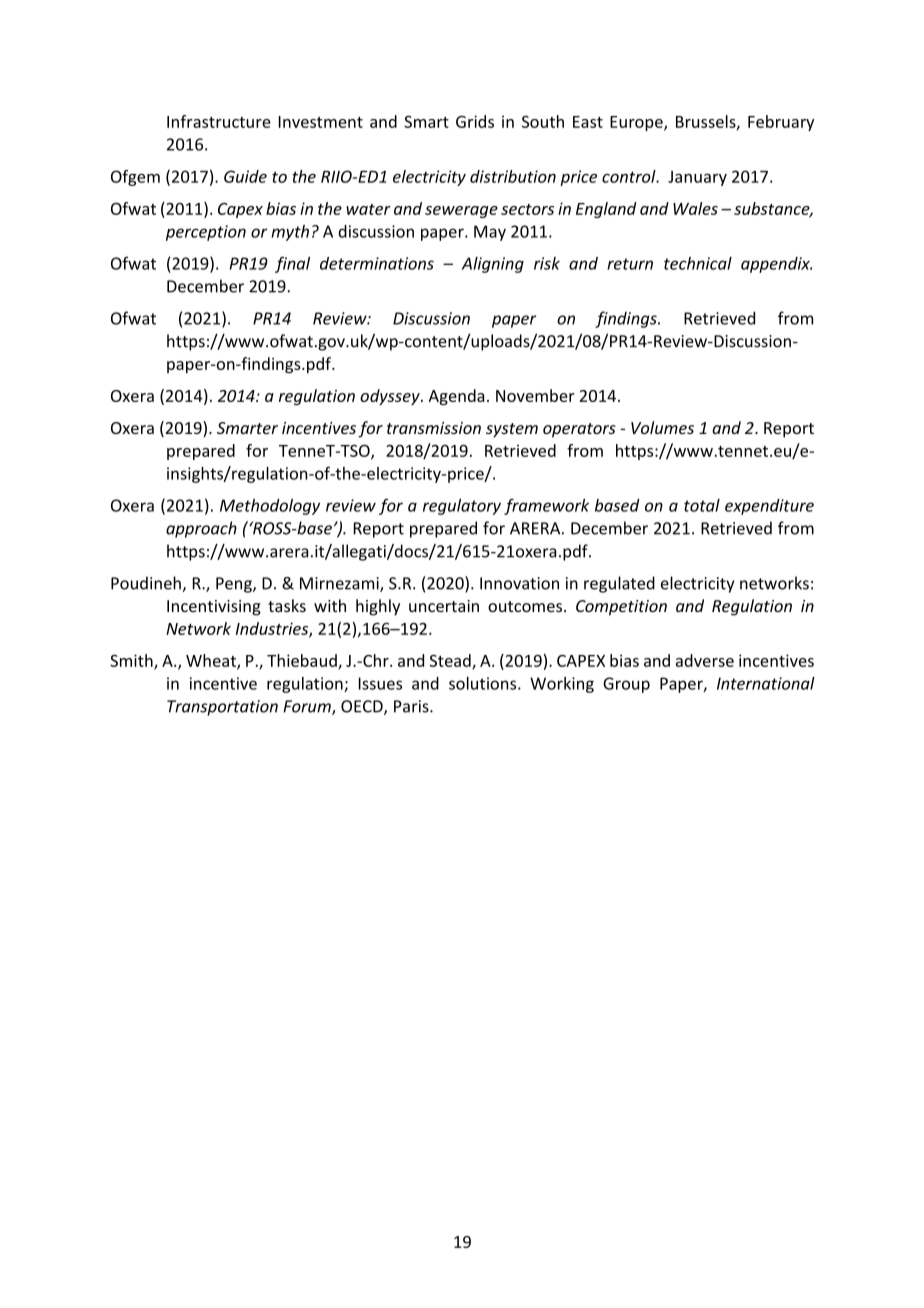 This document has width=924, height=1308. What do you see at coordinates (222, 708) in the document?
I see `Transportation` at bounding box center [222, 708].
